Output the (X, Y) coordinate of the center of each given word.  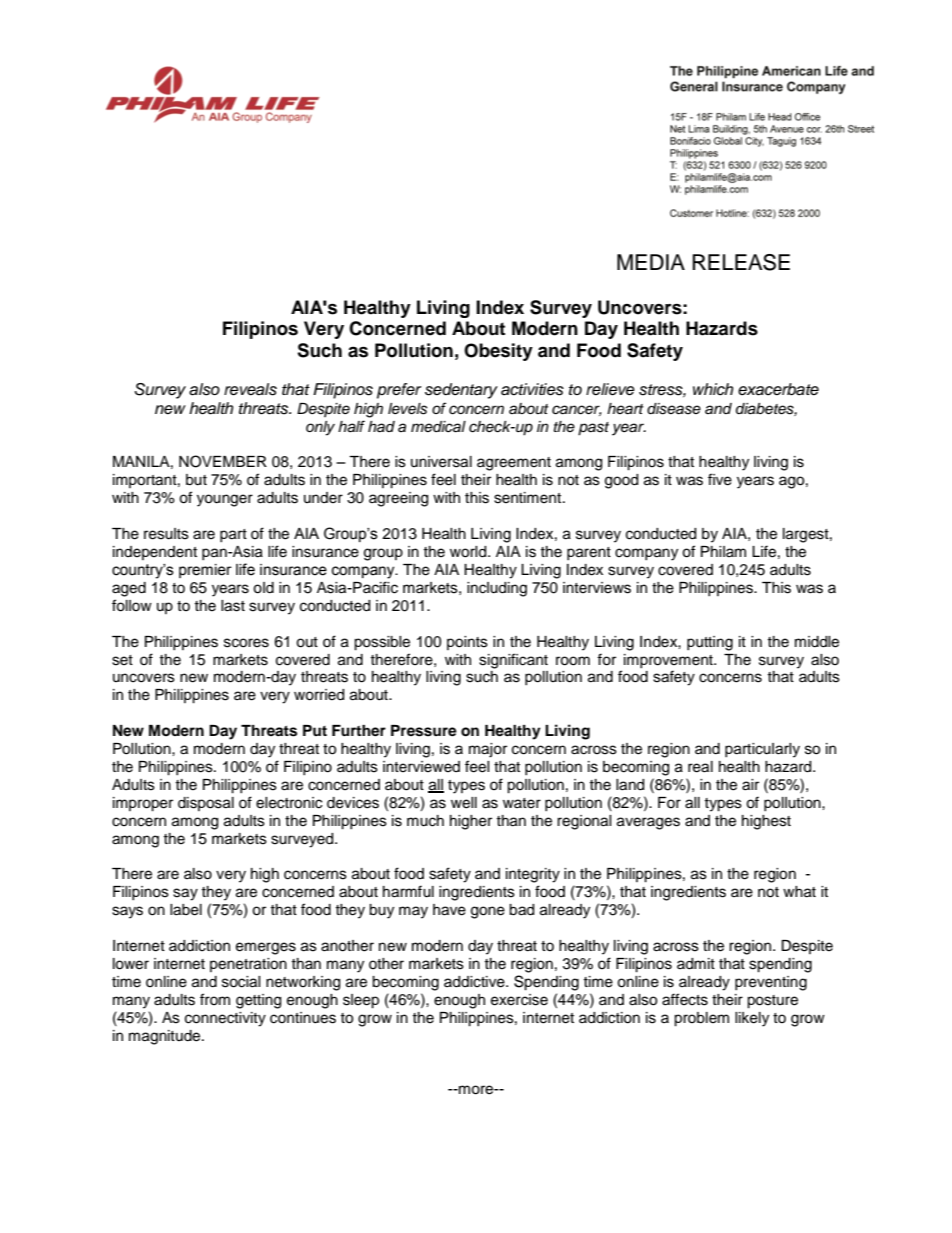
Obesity (498, 352)
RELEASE (741, 262)
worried (319, 695)
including (497, 589)
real (700, 767)
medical (438, 427)
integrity (533, 875)
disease (674, 409)
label (186, 910)
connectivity (225, 1019)
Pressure (424, 731)
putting (710, 643)
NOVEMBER (223, 461)
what (799, 892)
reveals (250, 389)
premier (205, 571)
